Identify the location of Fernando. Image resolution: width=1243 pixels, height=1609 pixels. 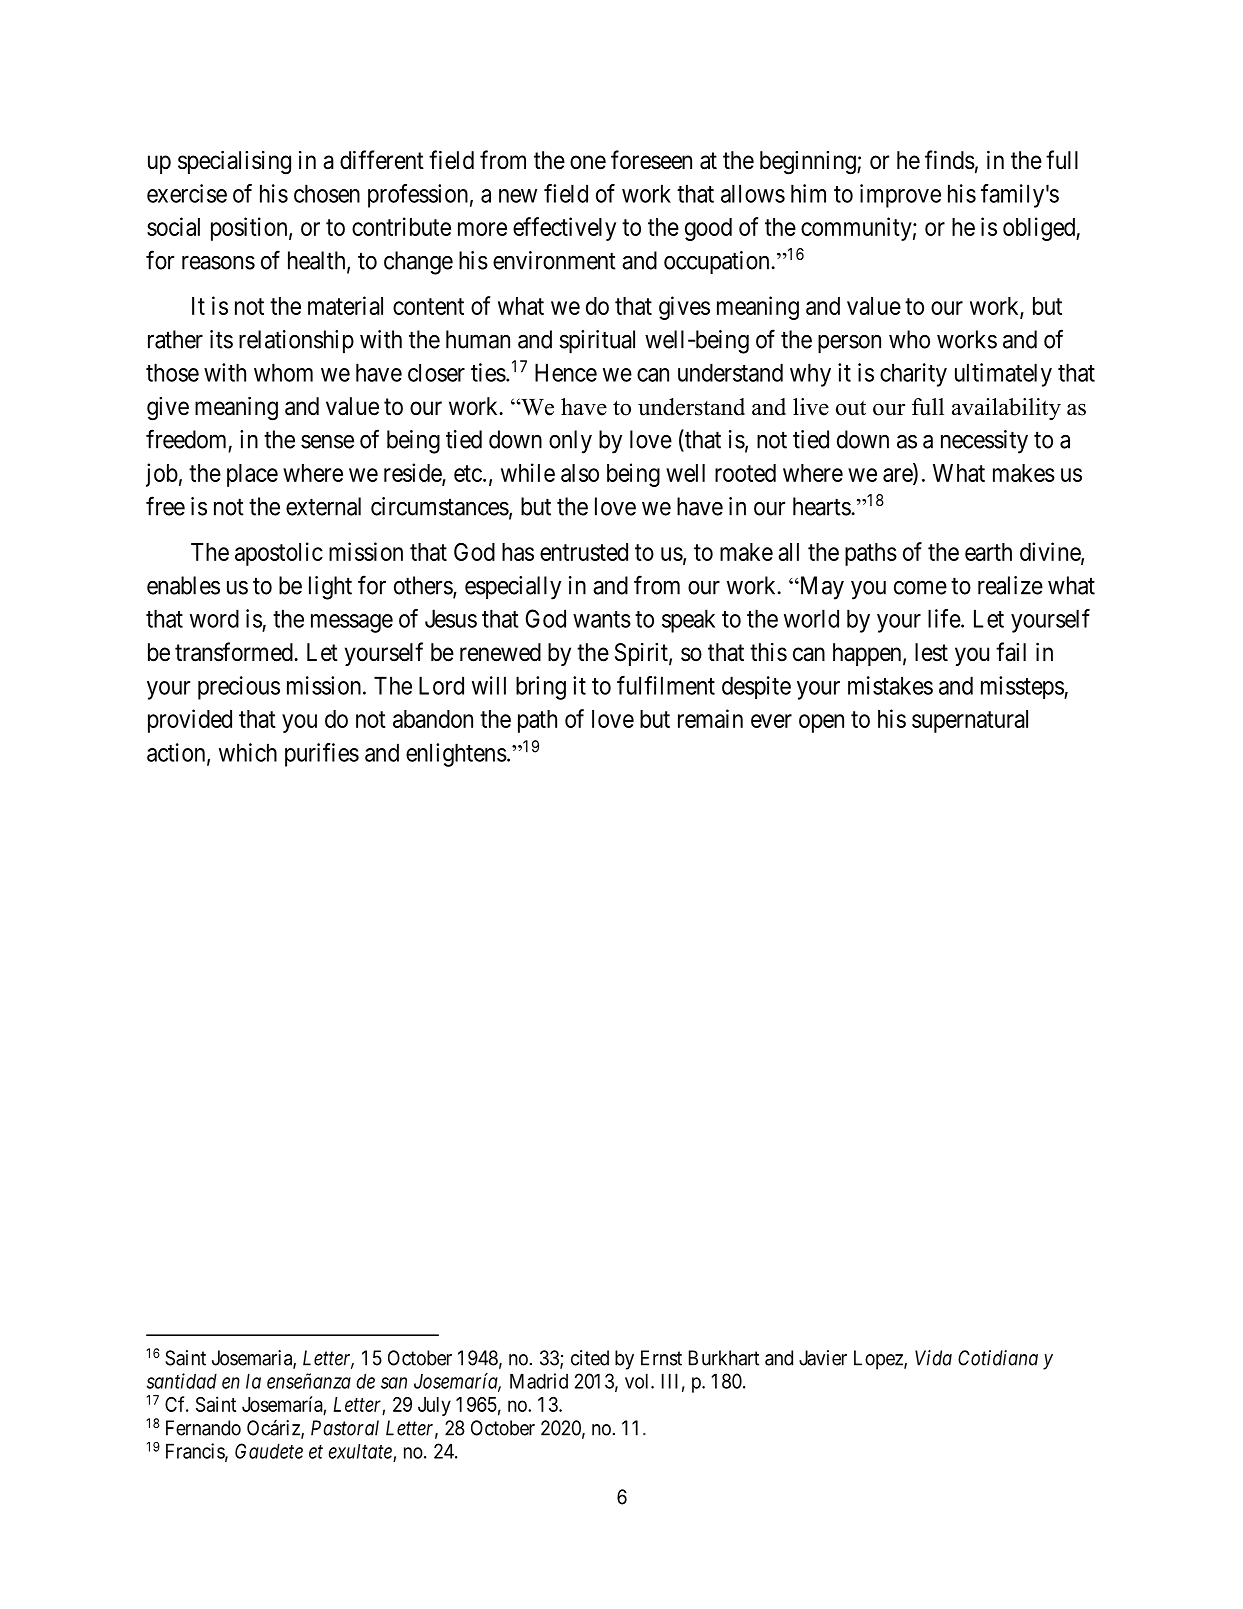
(203, 1428).
